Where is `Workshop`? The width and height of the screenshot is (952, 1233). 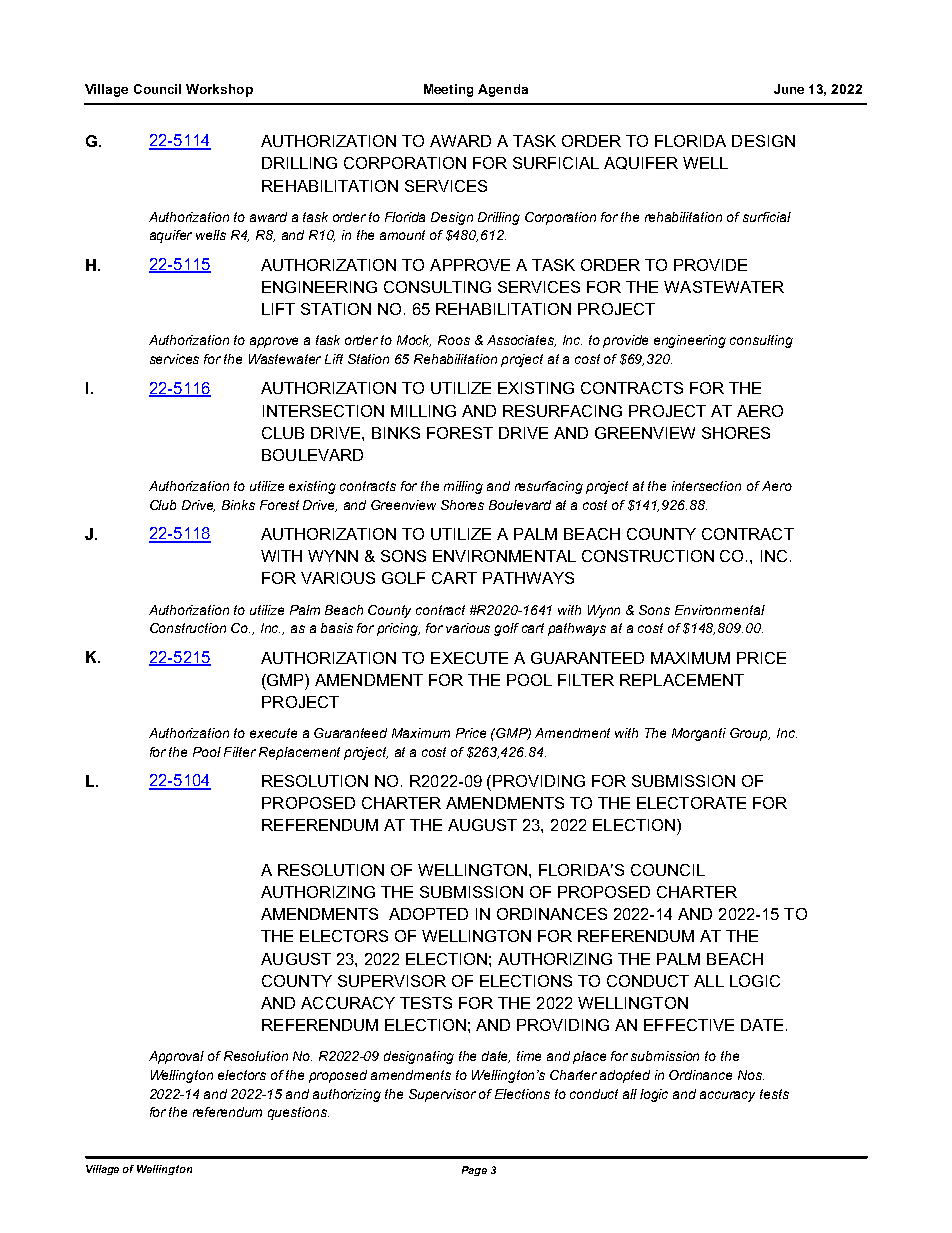
Workshop is located at coordinates (219, 90).
